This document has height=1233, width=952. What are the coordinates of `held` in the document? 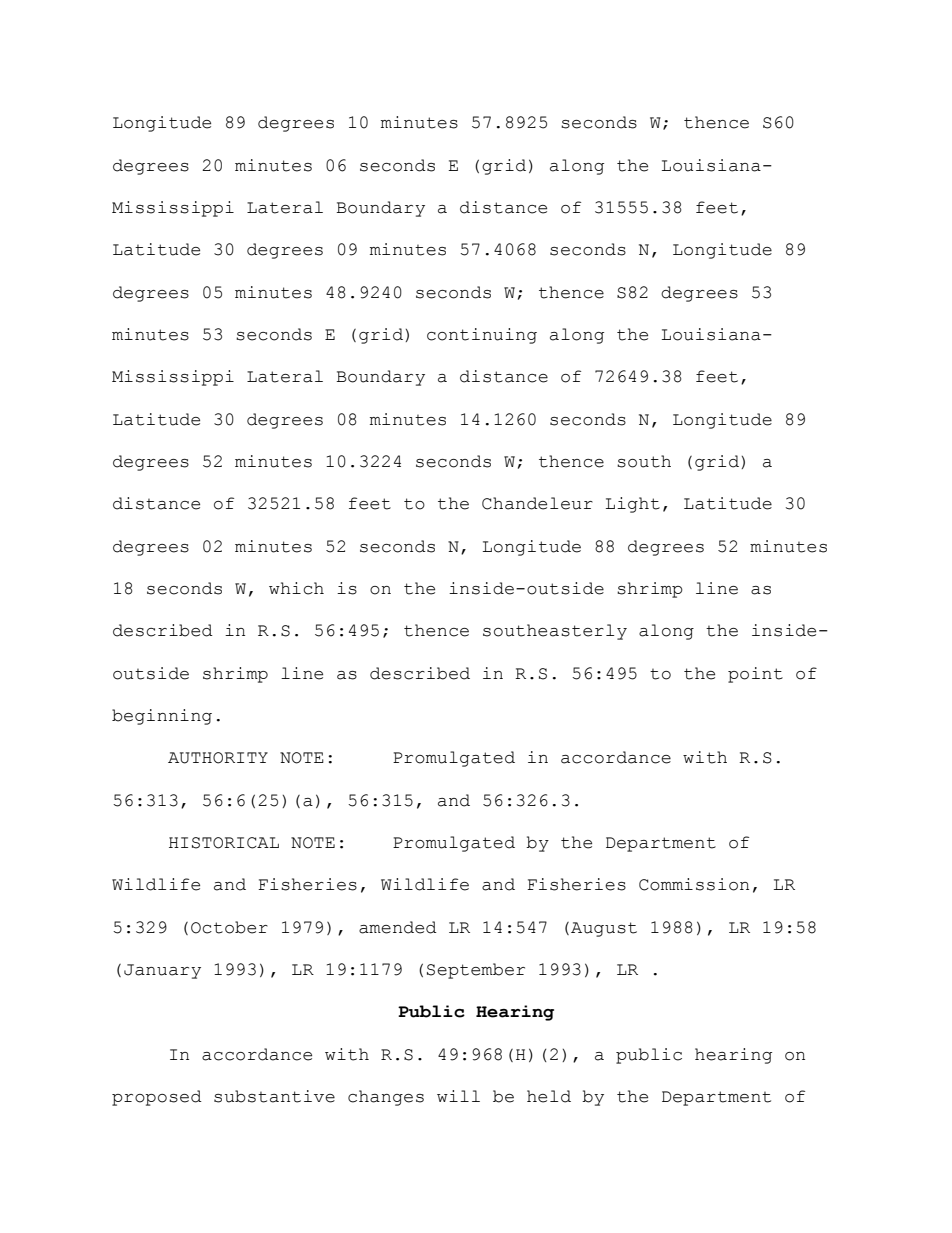 It's located at (549, 1096).
